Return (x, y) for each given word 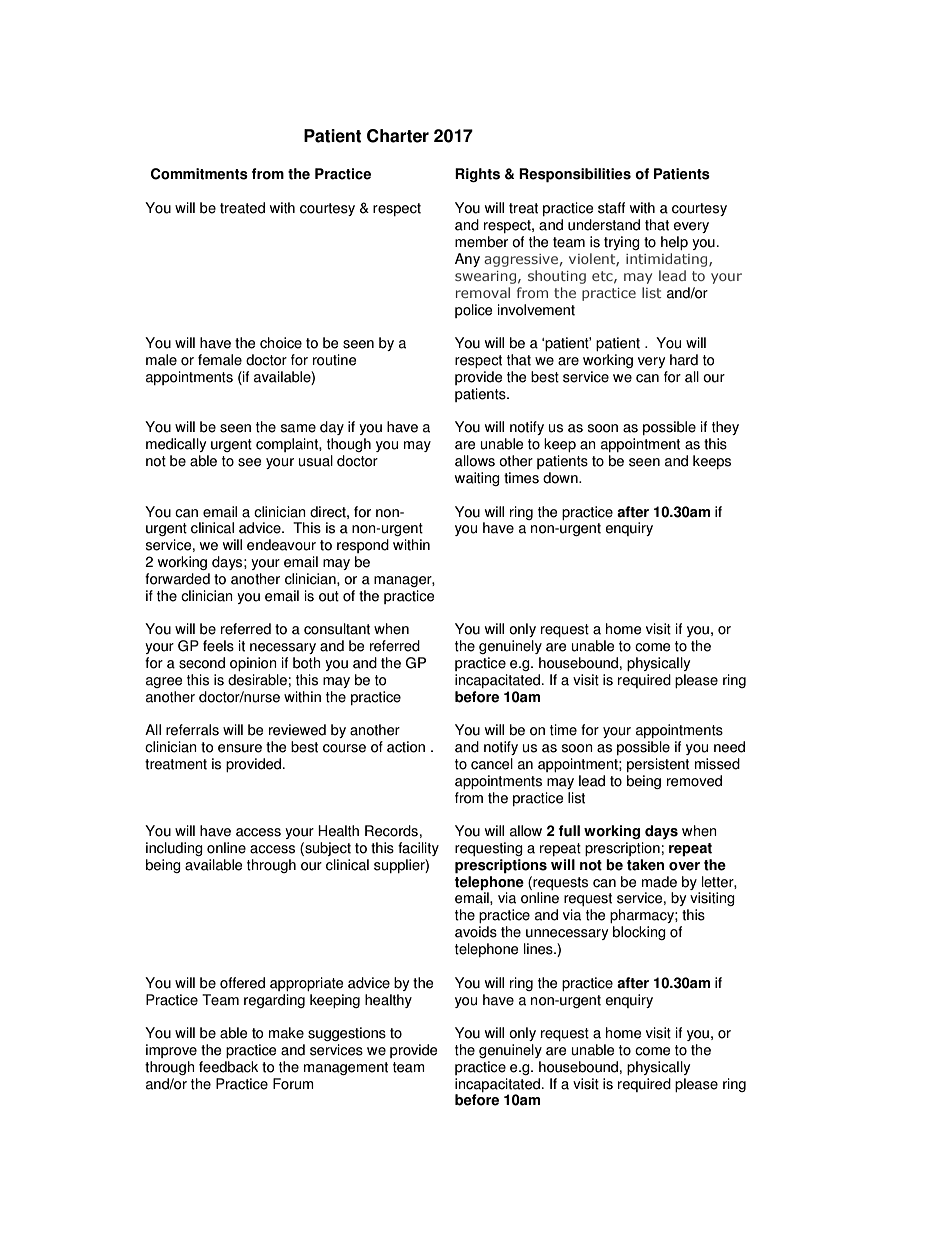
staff (611, 208)
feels (218, 646)
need (729, 747)
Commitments (199, 174)
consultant (337, 629)
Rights (477, 175)
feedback (228, 1067)
